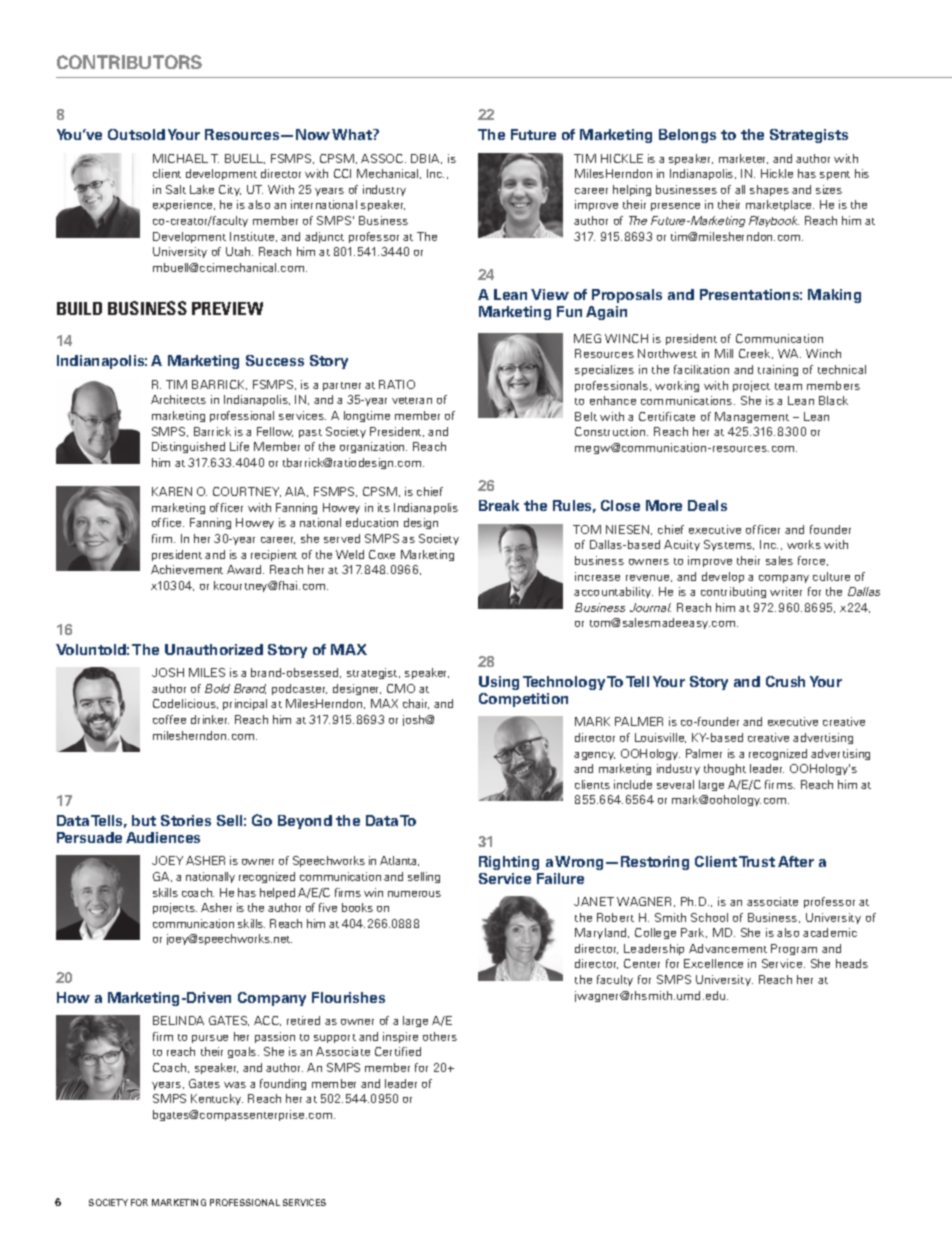 The image size is (952, 1233). I want to click on thought, so click(725, 769).
